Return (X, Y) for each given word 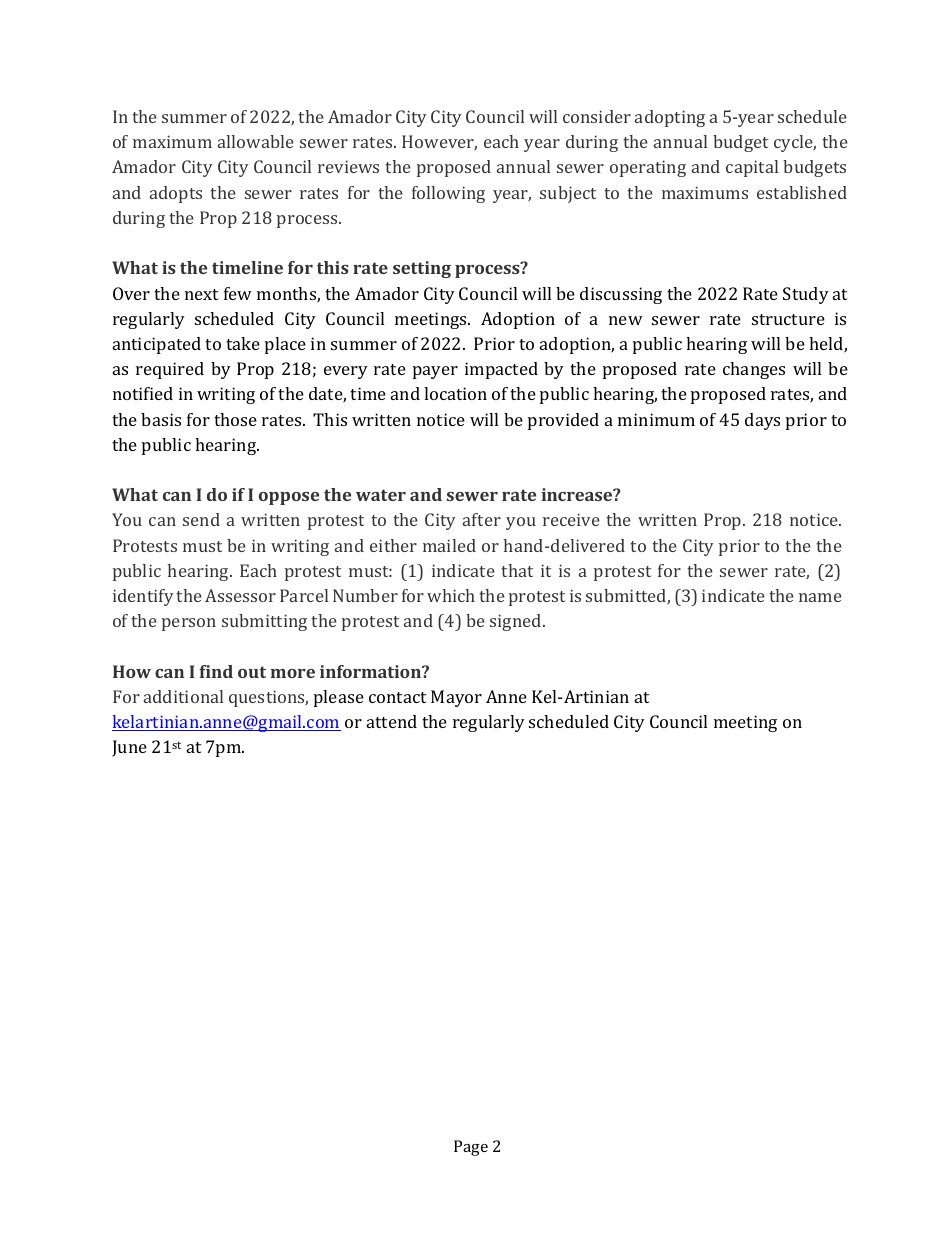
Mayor (456, 698)
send (201, 519)
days (762, 421)
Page (471, 1148)
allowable (256, 141)
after (482, 519)
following (448, 194)
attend (392, 721)
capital (752, 168)
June (129, 748)
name (820, 597)
